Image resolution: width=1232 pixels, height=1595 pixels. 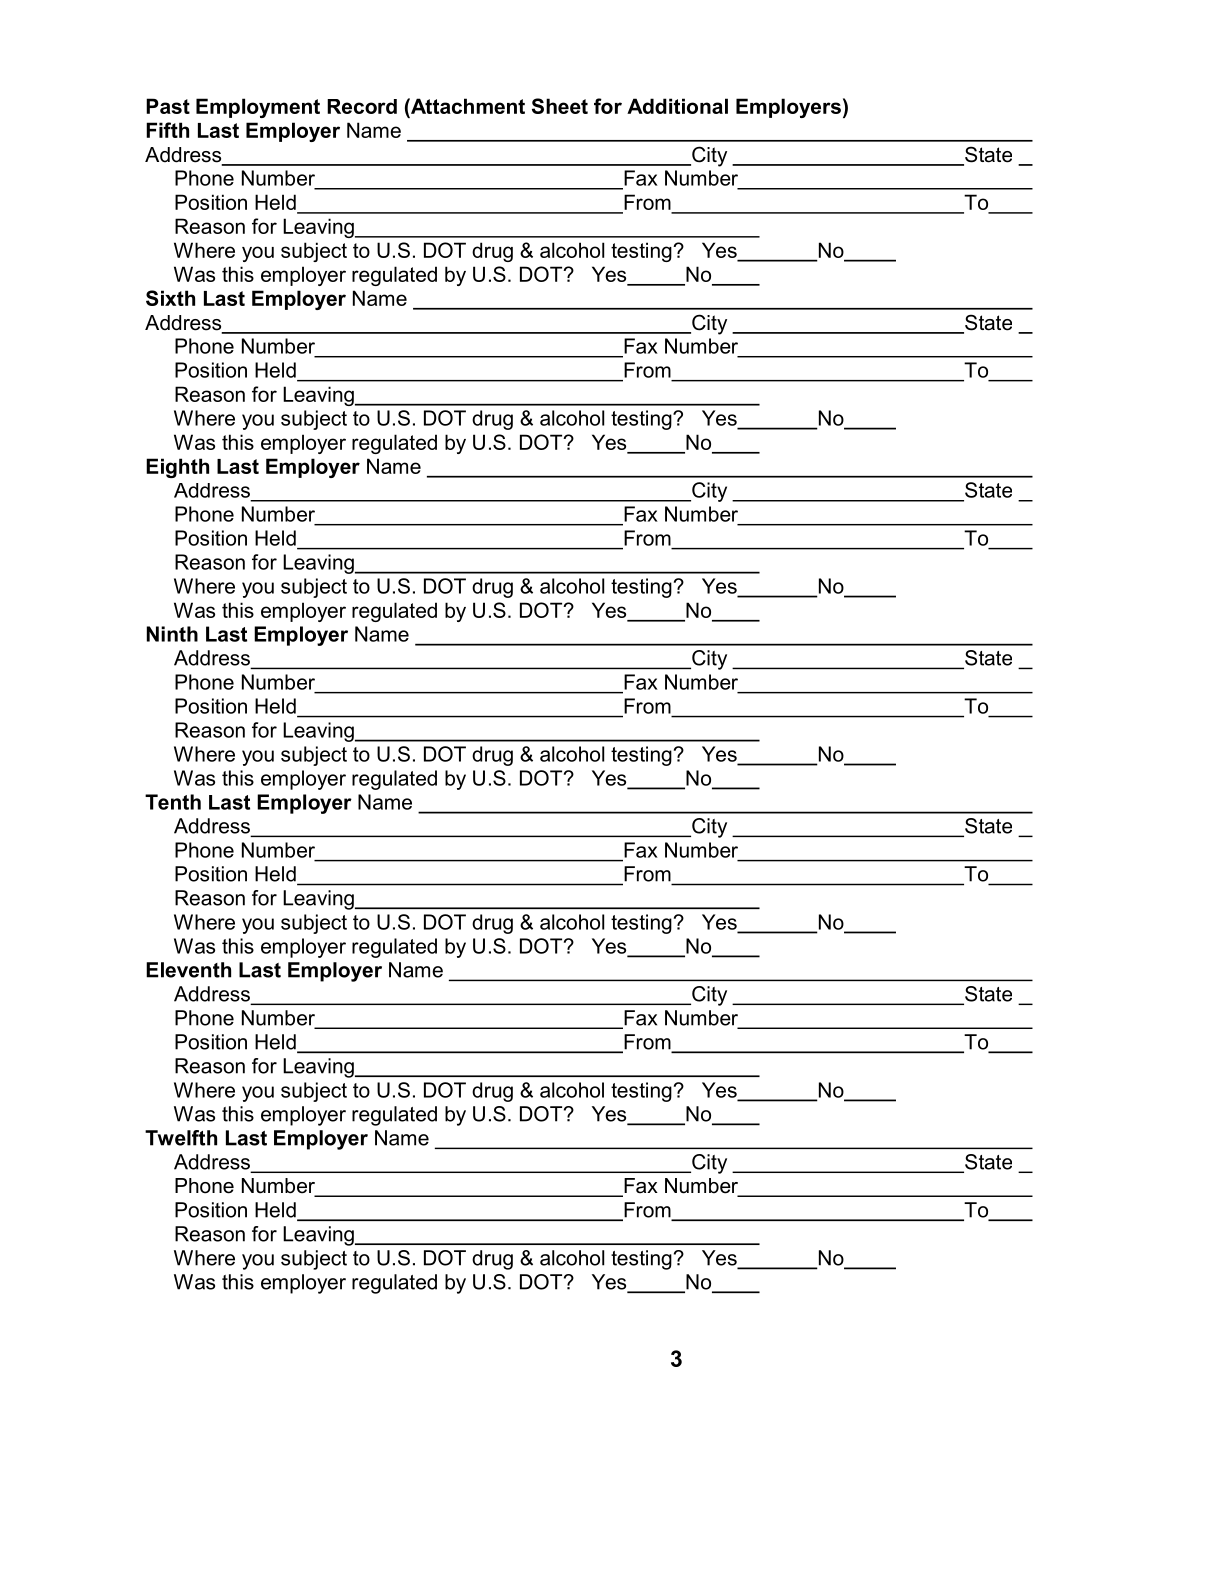 I want to click on Employment, so click(x=258, y=108).
